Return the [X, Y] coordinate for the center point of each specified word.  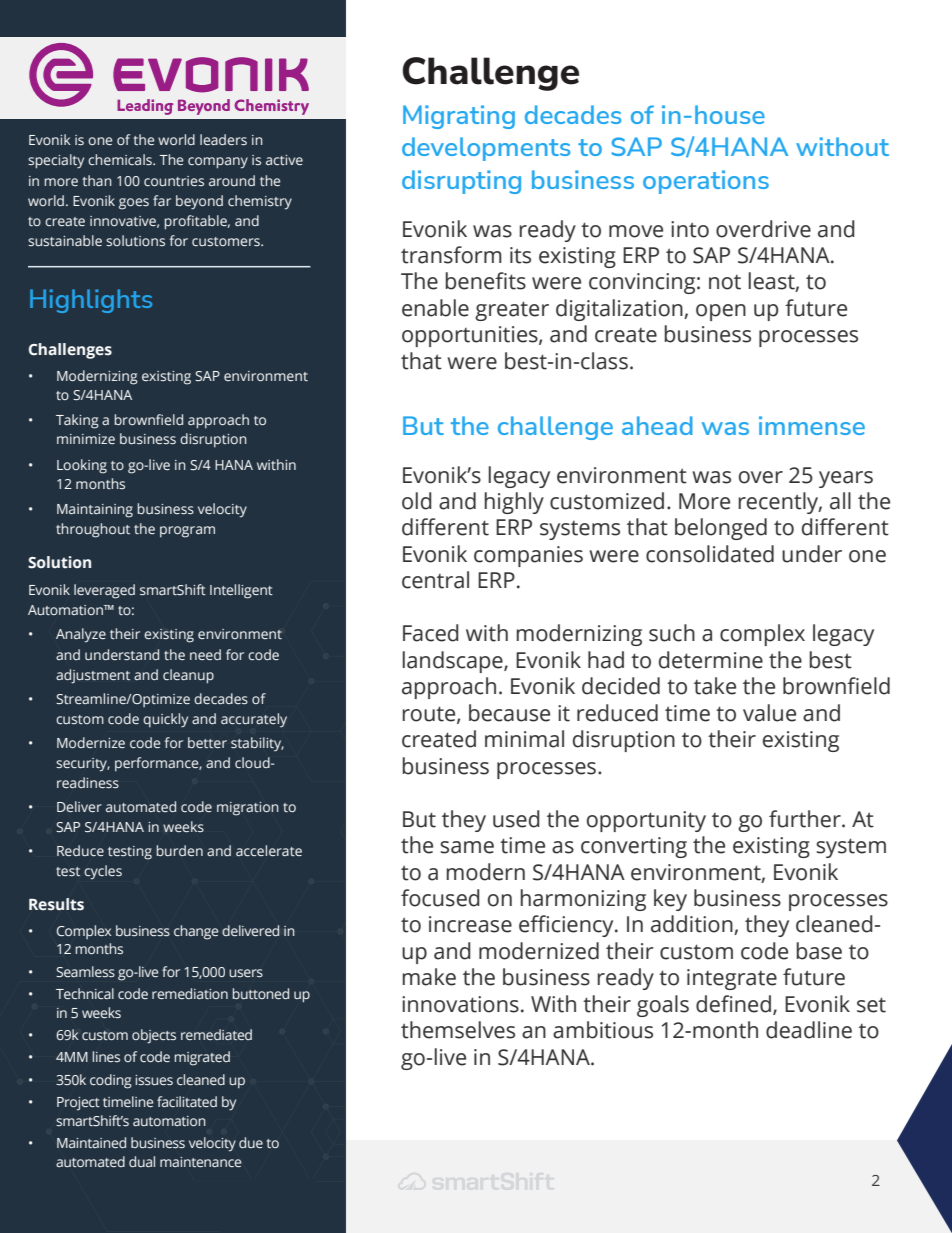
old [417, 501]
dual [142, 1161]
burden [179, 850]
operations [706, 182]
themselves [458, 1030]
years [846, 479]
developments [486, 149]
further [806, 819]
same [467, 847]
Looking [82, 466]
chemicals [121, 159]
